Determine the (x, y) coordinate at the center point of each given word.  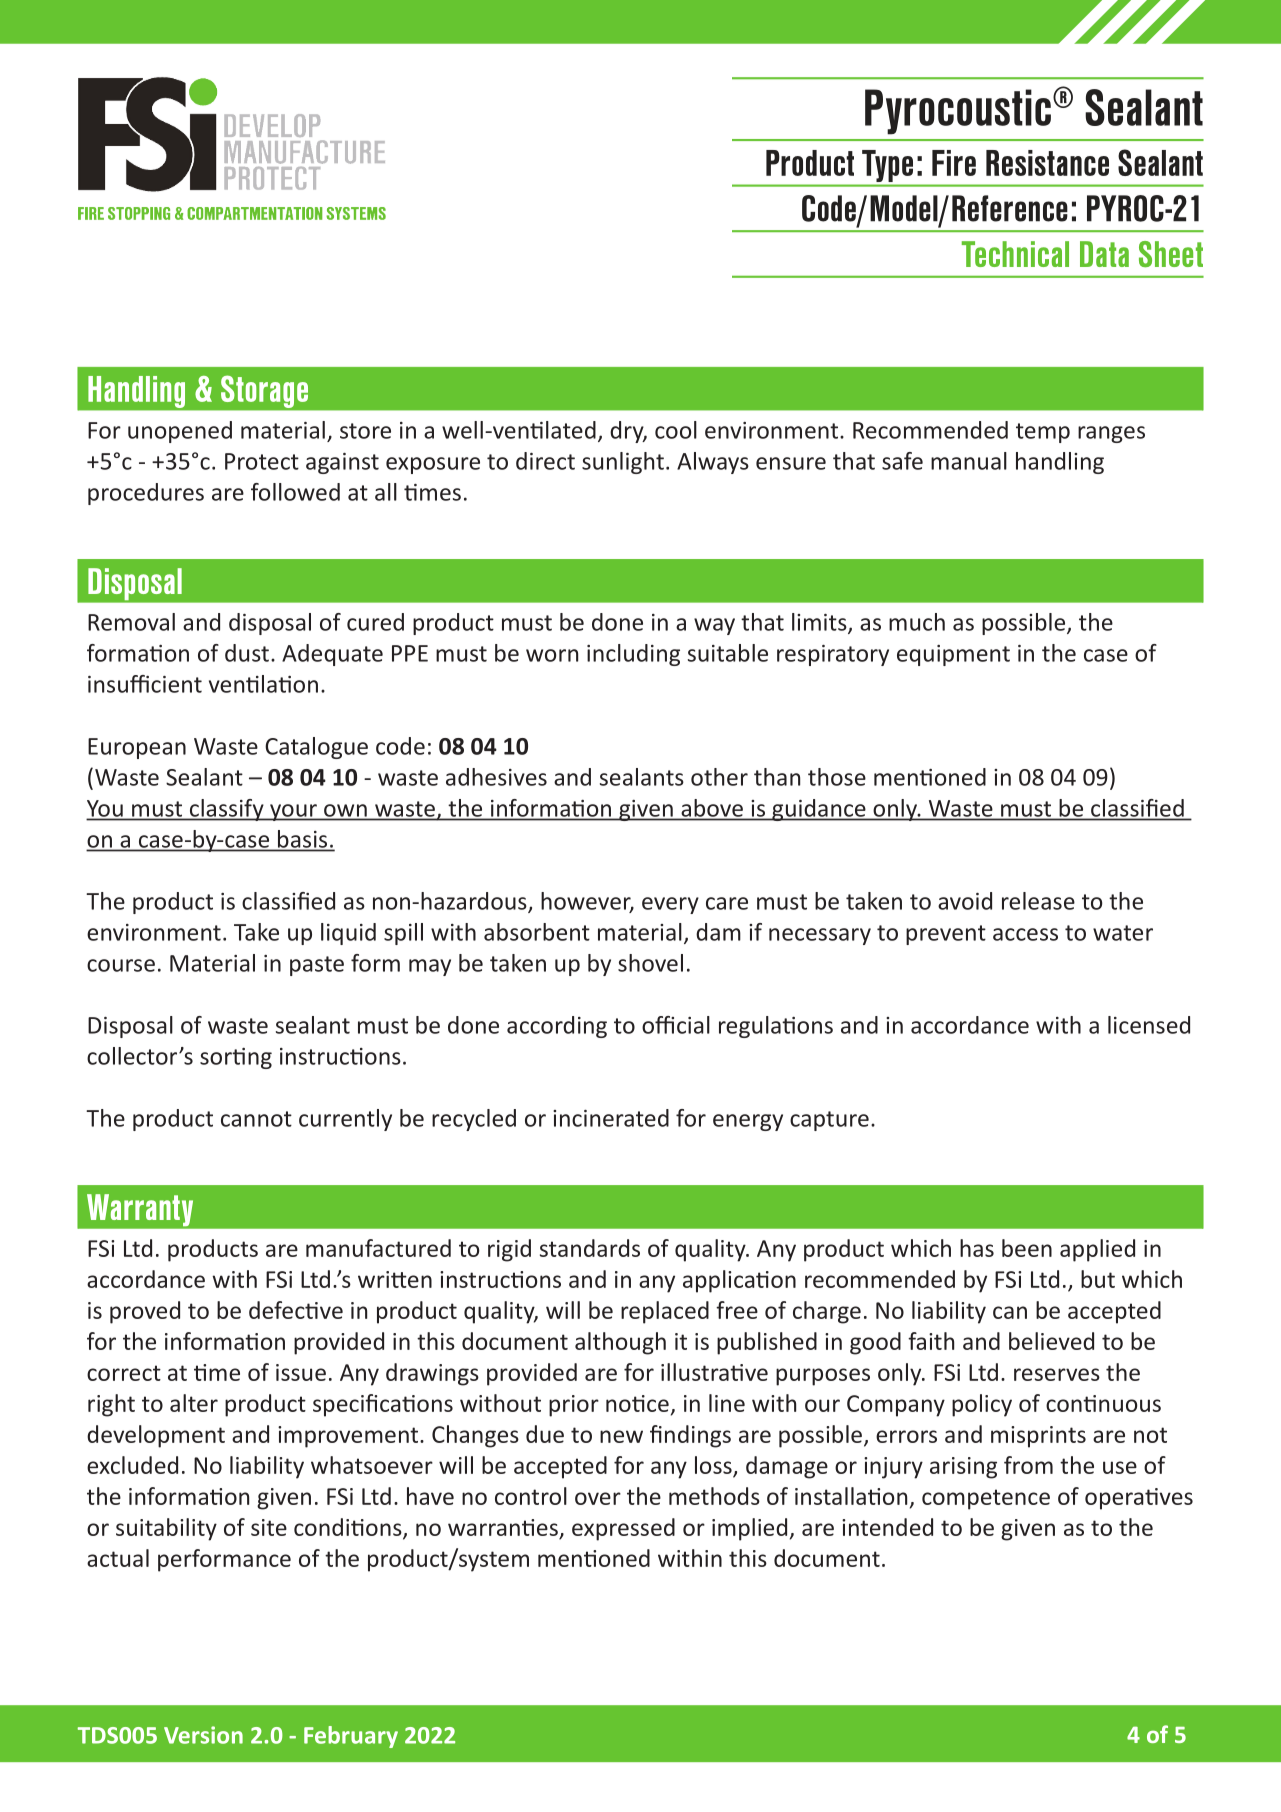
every (670, 905)
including (633, 655)
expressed (623, 1529)
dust (247, 653)
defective (296, 1310)
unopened (180, 432)
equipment (953, 655)
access (1025, 934)
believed (1051, 1341)
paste (317, 966)
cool (676, 430)
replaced (665, 1312)
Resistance (1047, 163)
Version (203, 1735)
